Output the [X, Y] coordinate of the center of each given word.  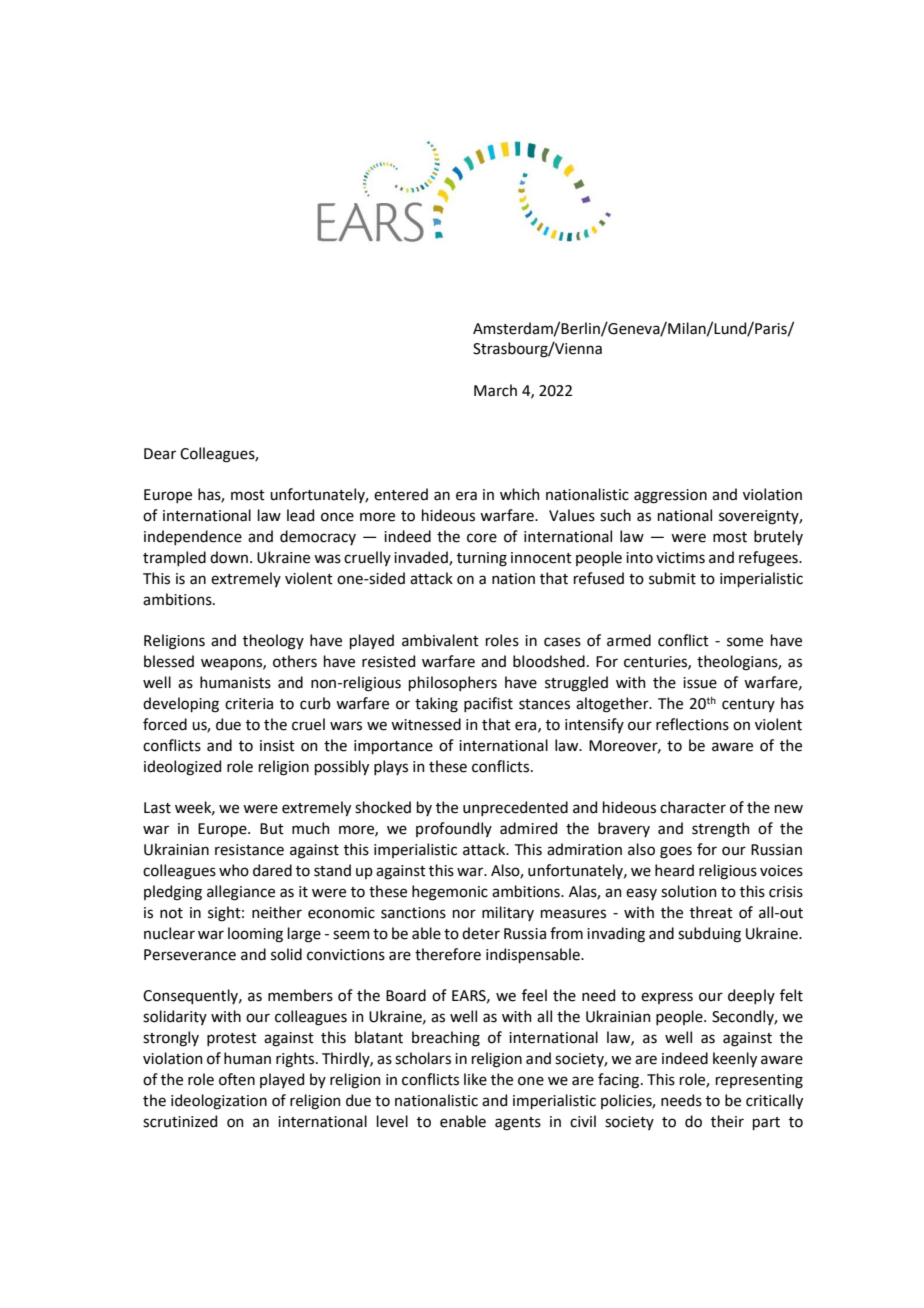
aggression [670, 496]
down [229, 557]
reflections [692, 724]
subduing [709, 935]
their [727, 1121]
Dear [160, 454]
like [475, 1079]
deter [481, 933]
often [237, 1079]
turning [482, 559]
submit [672, 578]
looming [255, 935]
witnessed [426, 724]
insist [277, 746]
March [495, 390]
